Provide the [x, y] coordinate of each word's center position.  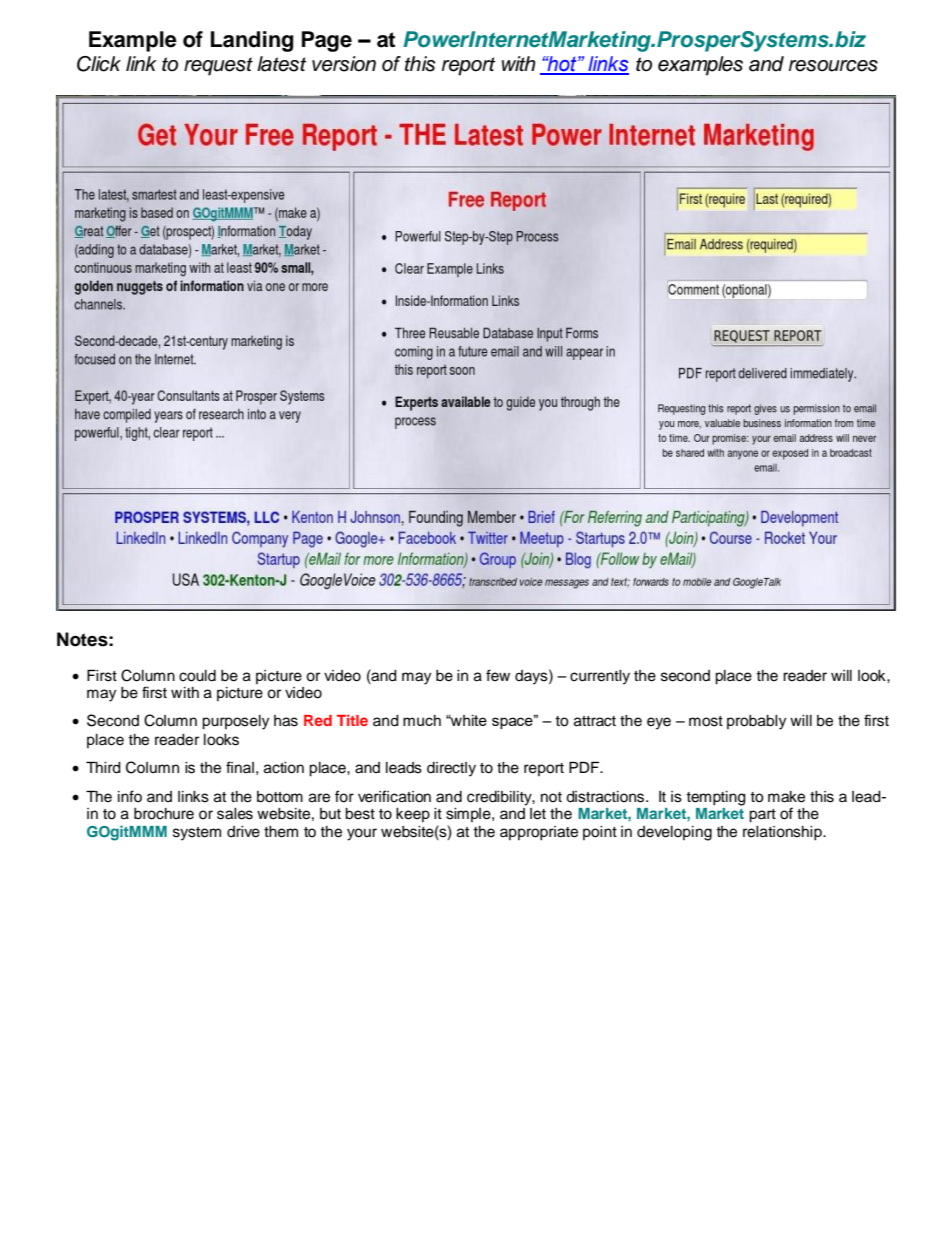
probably [756, 722]
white [467, 720]
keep [413, 815]
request [218, 66]
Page [327, 41]
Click [99, 64]
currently [600, 677]
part [762, 816]
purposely [235, 722]
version [344, 64]
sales [235, 814]
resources [833, 66]
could [197, 676]
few [498, 675]
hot [562, 65]
